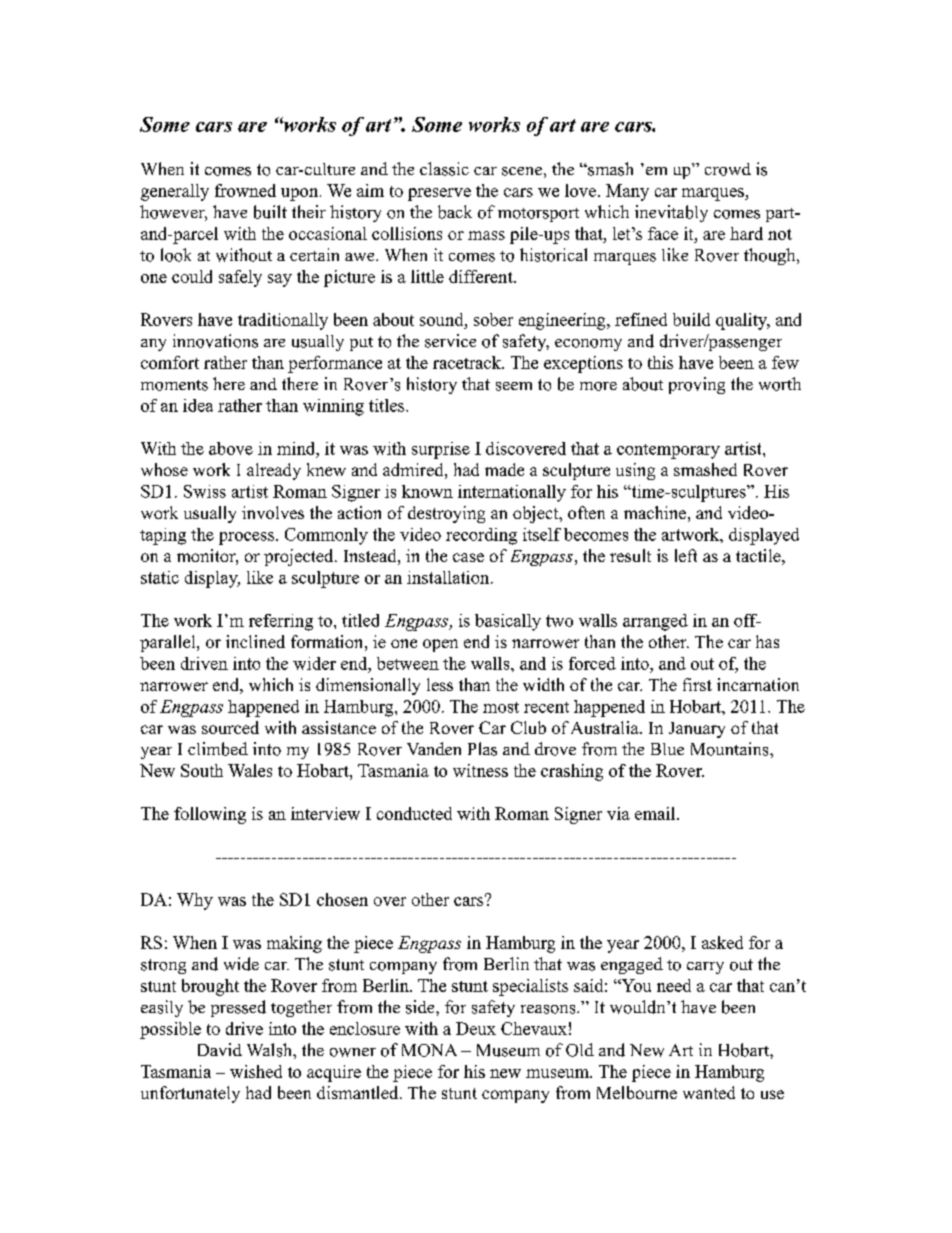 This screenshot has height=1233, width=952. What do you see at coordinates (668, 451) in the screenshot?
I see `contemporary` at bounding box center [668, 451].
